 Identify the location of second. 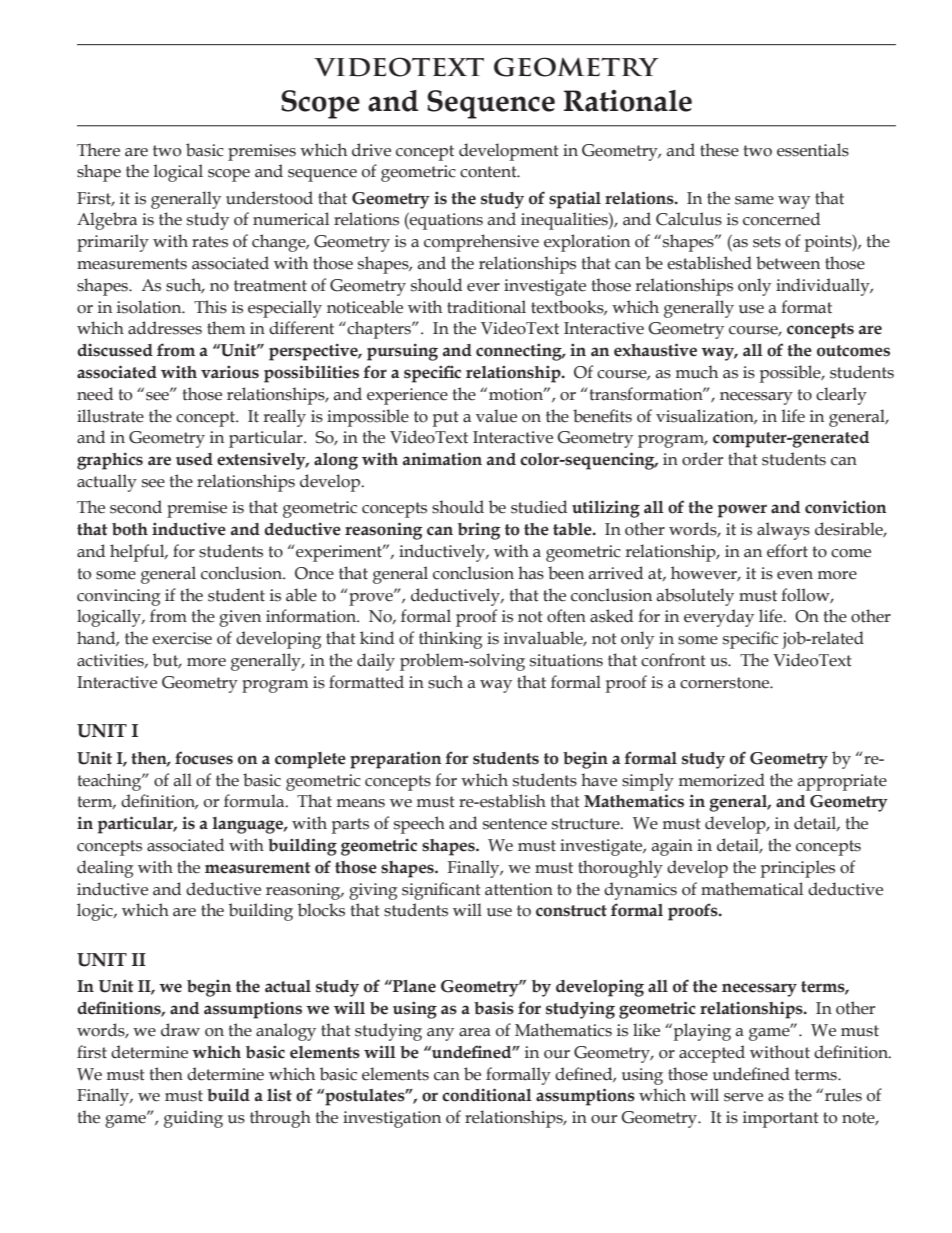
(136, 507).
